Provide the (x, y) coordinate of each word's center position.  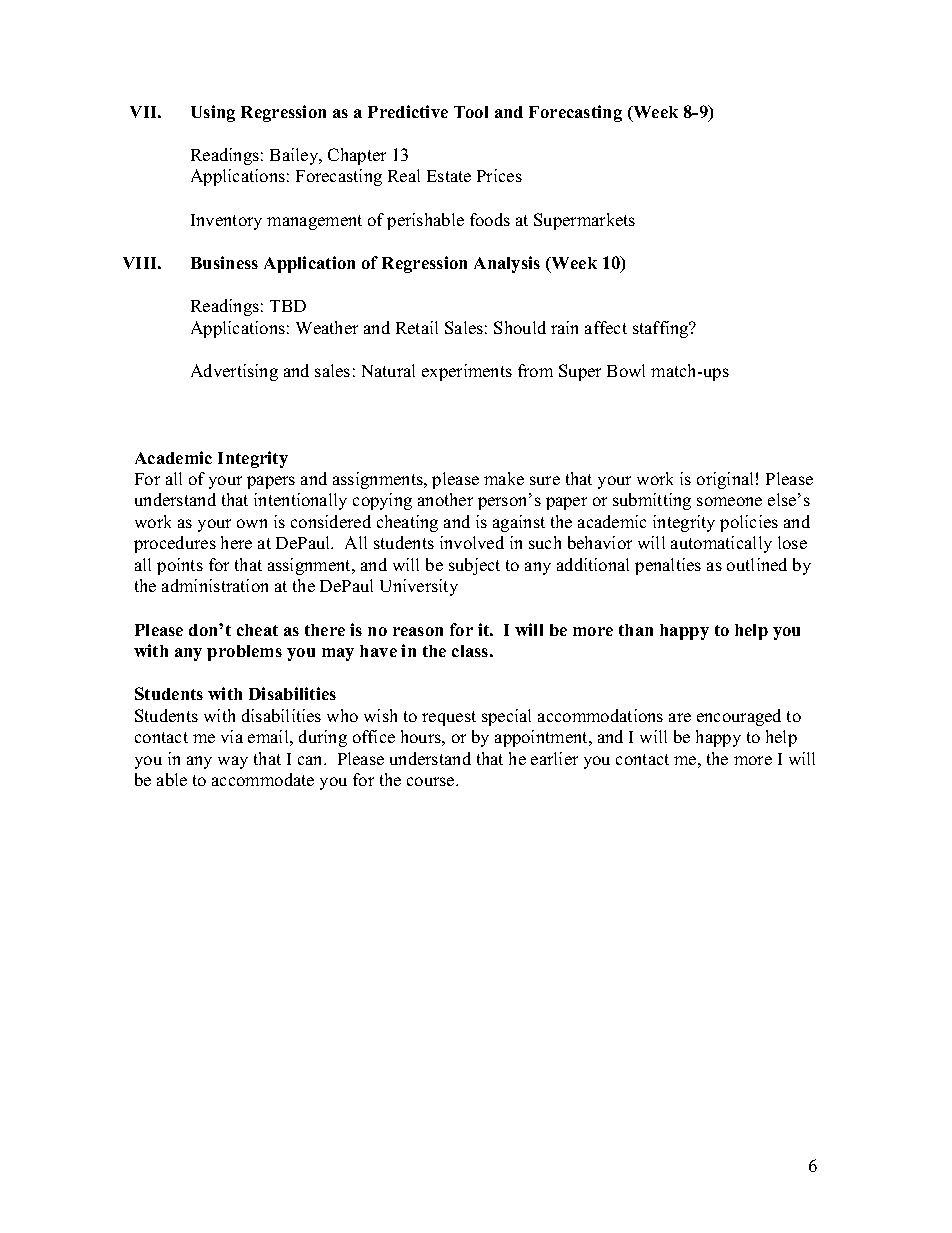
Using (213, 113)
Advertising (234, 372)
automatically (721, 544)
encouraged (739, 717)
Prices (499, 175)
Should (520, 327)
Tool (471, 112)
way (233, 762)
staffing (662, 329)
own (252, 523)
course (432, 781)
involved (472, 542)
